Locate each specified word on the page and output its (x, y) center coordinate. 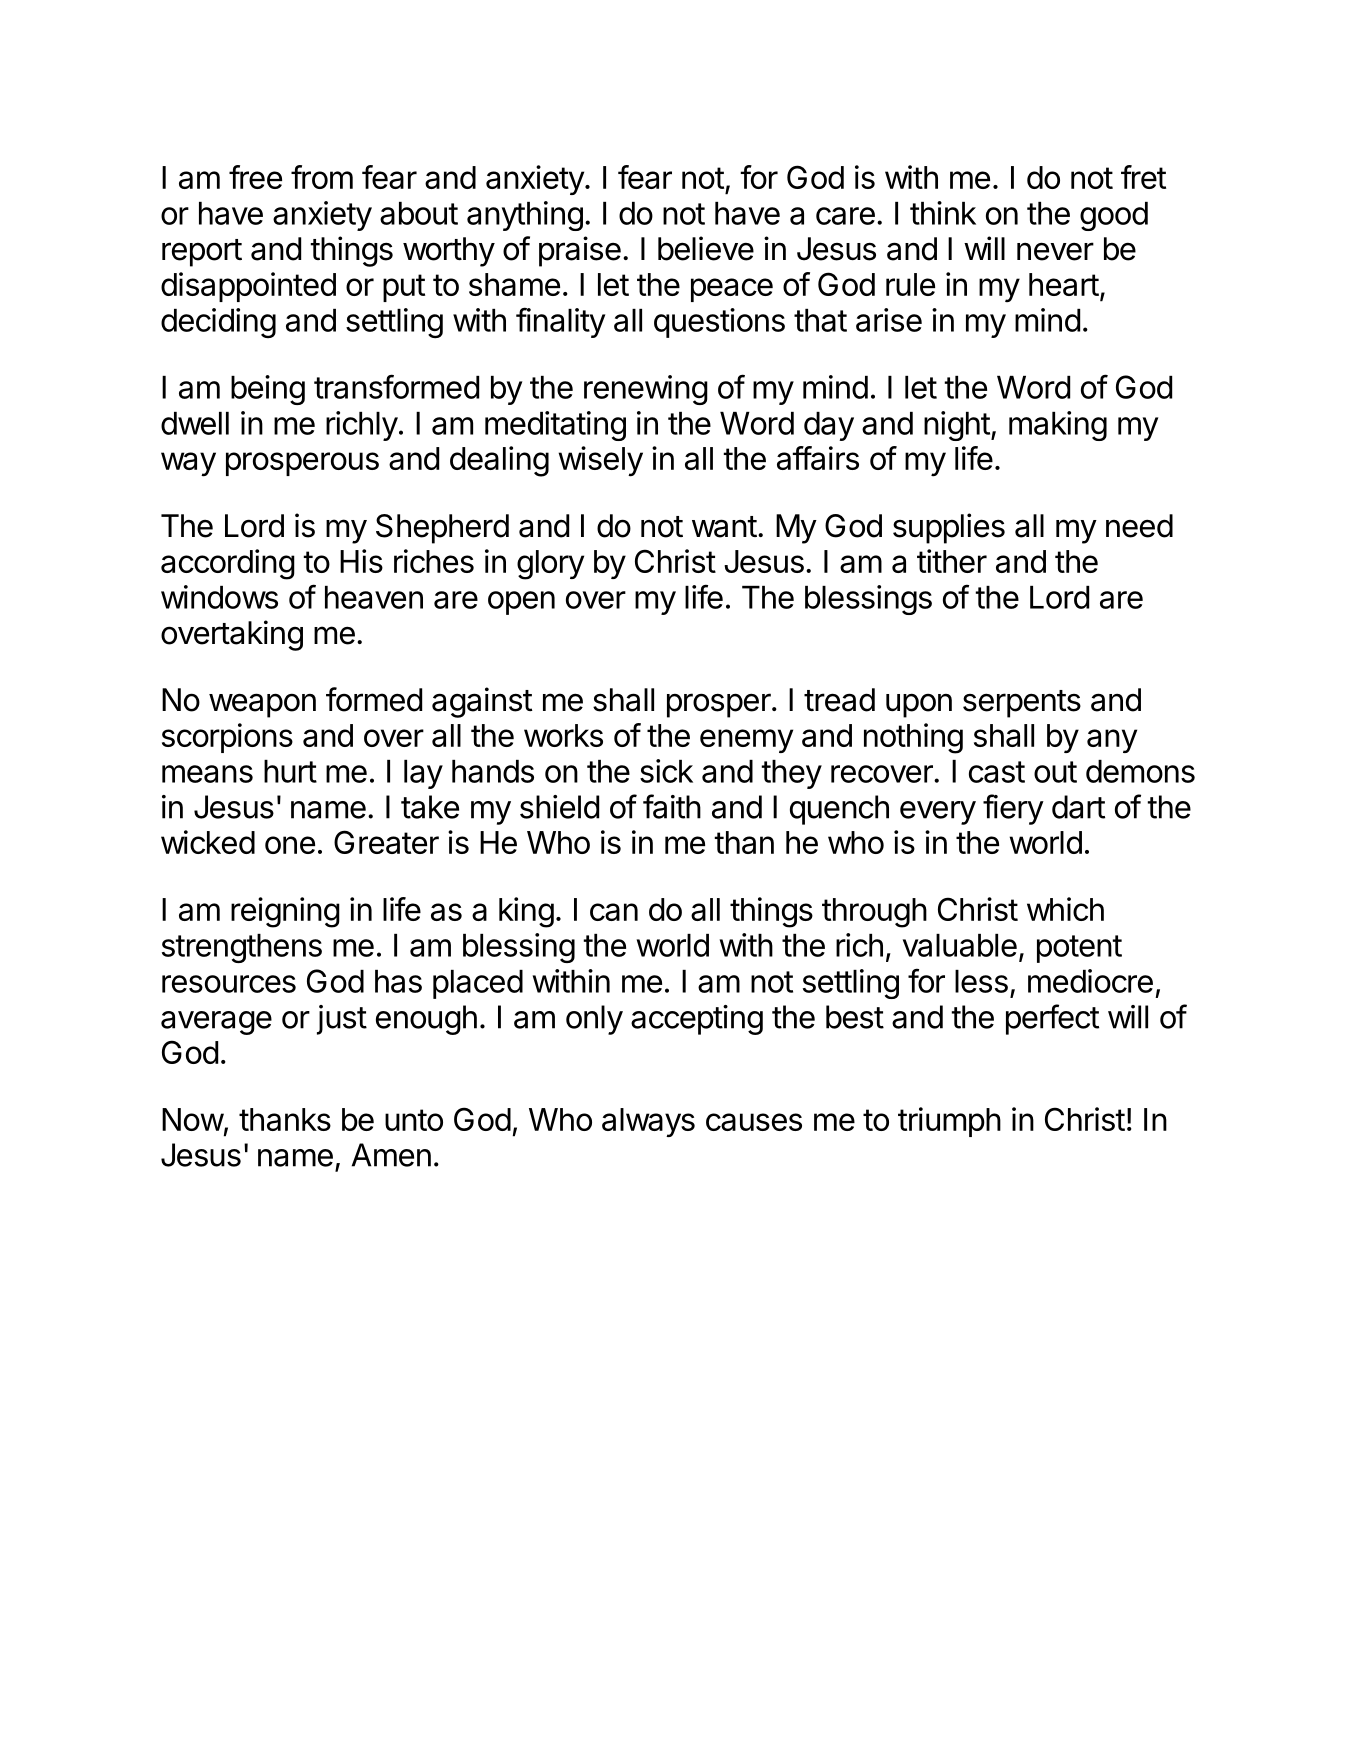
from (322, 177)
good (1114, 216)
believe (706, 248)
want (724, 527)
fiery (1013, 809)
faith (672, 806)
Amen (391, 1155)
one (290, 845)
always (648, 1122)
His (361, 561)
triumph (949, 1122)
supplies (949, 528)
